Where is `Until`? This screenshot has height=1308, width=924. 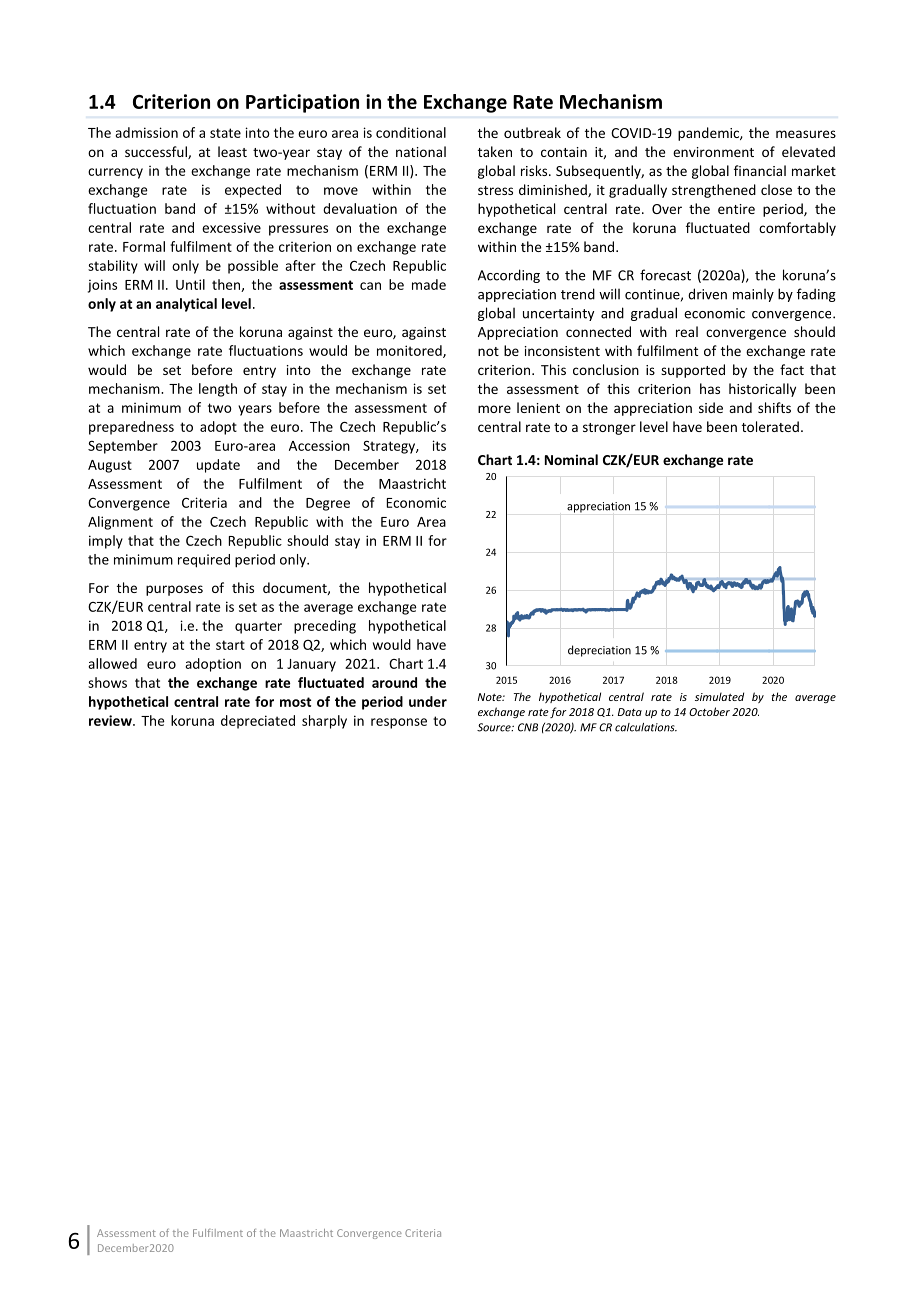
Until is located at coordinates (190, 284).
